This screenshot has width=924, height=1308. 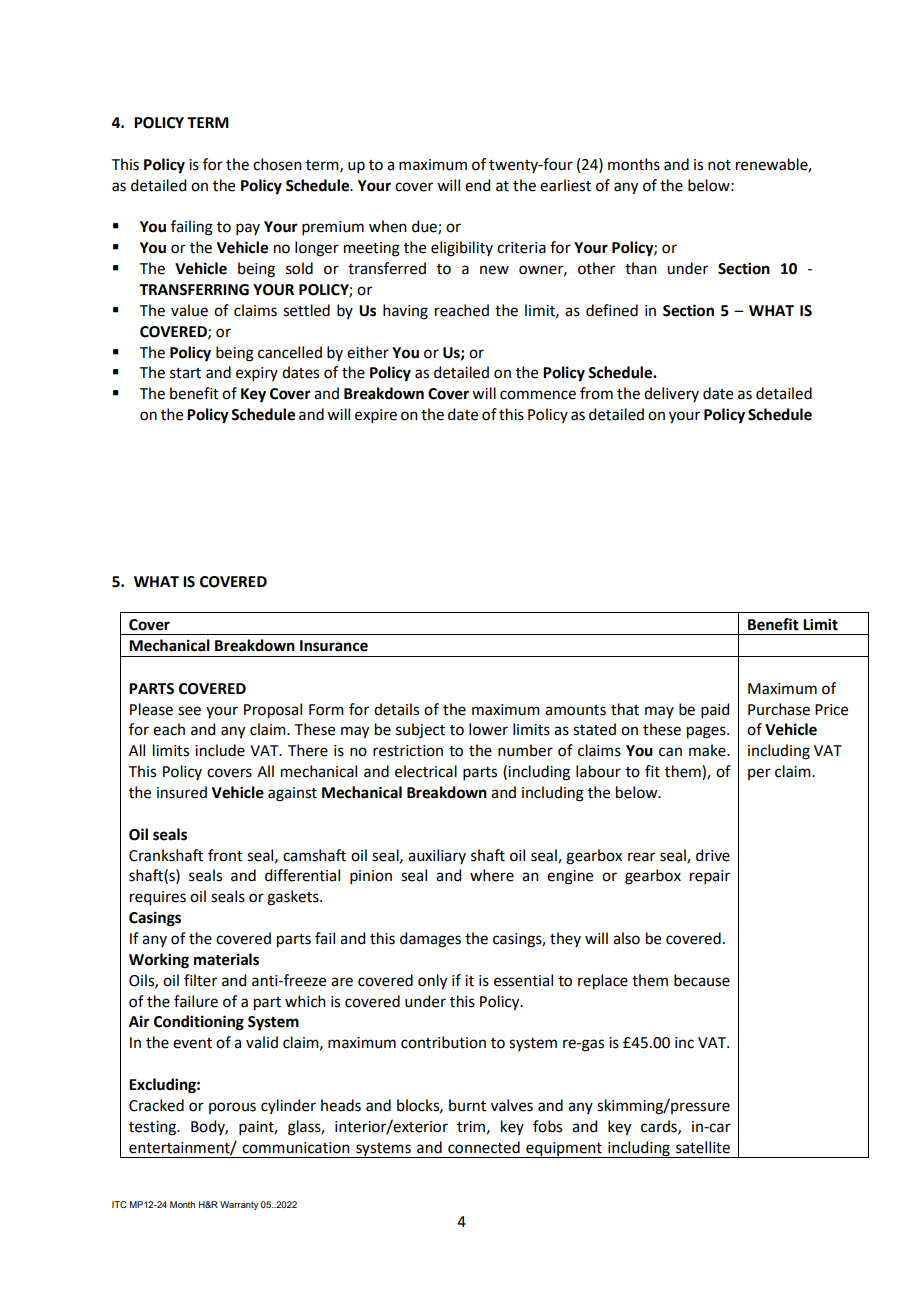 What do you see at coordinates (488, 729) in the screenshot?
I see `lower` at bounding box center [488, 729].
